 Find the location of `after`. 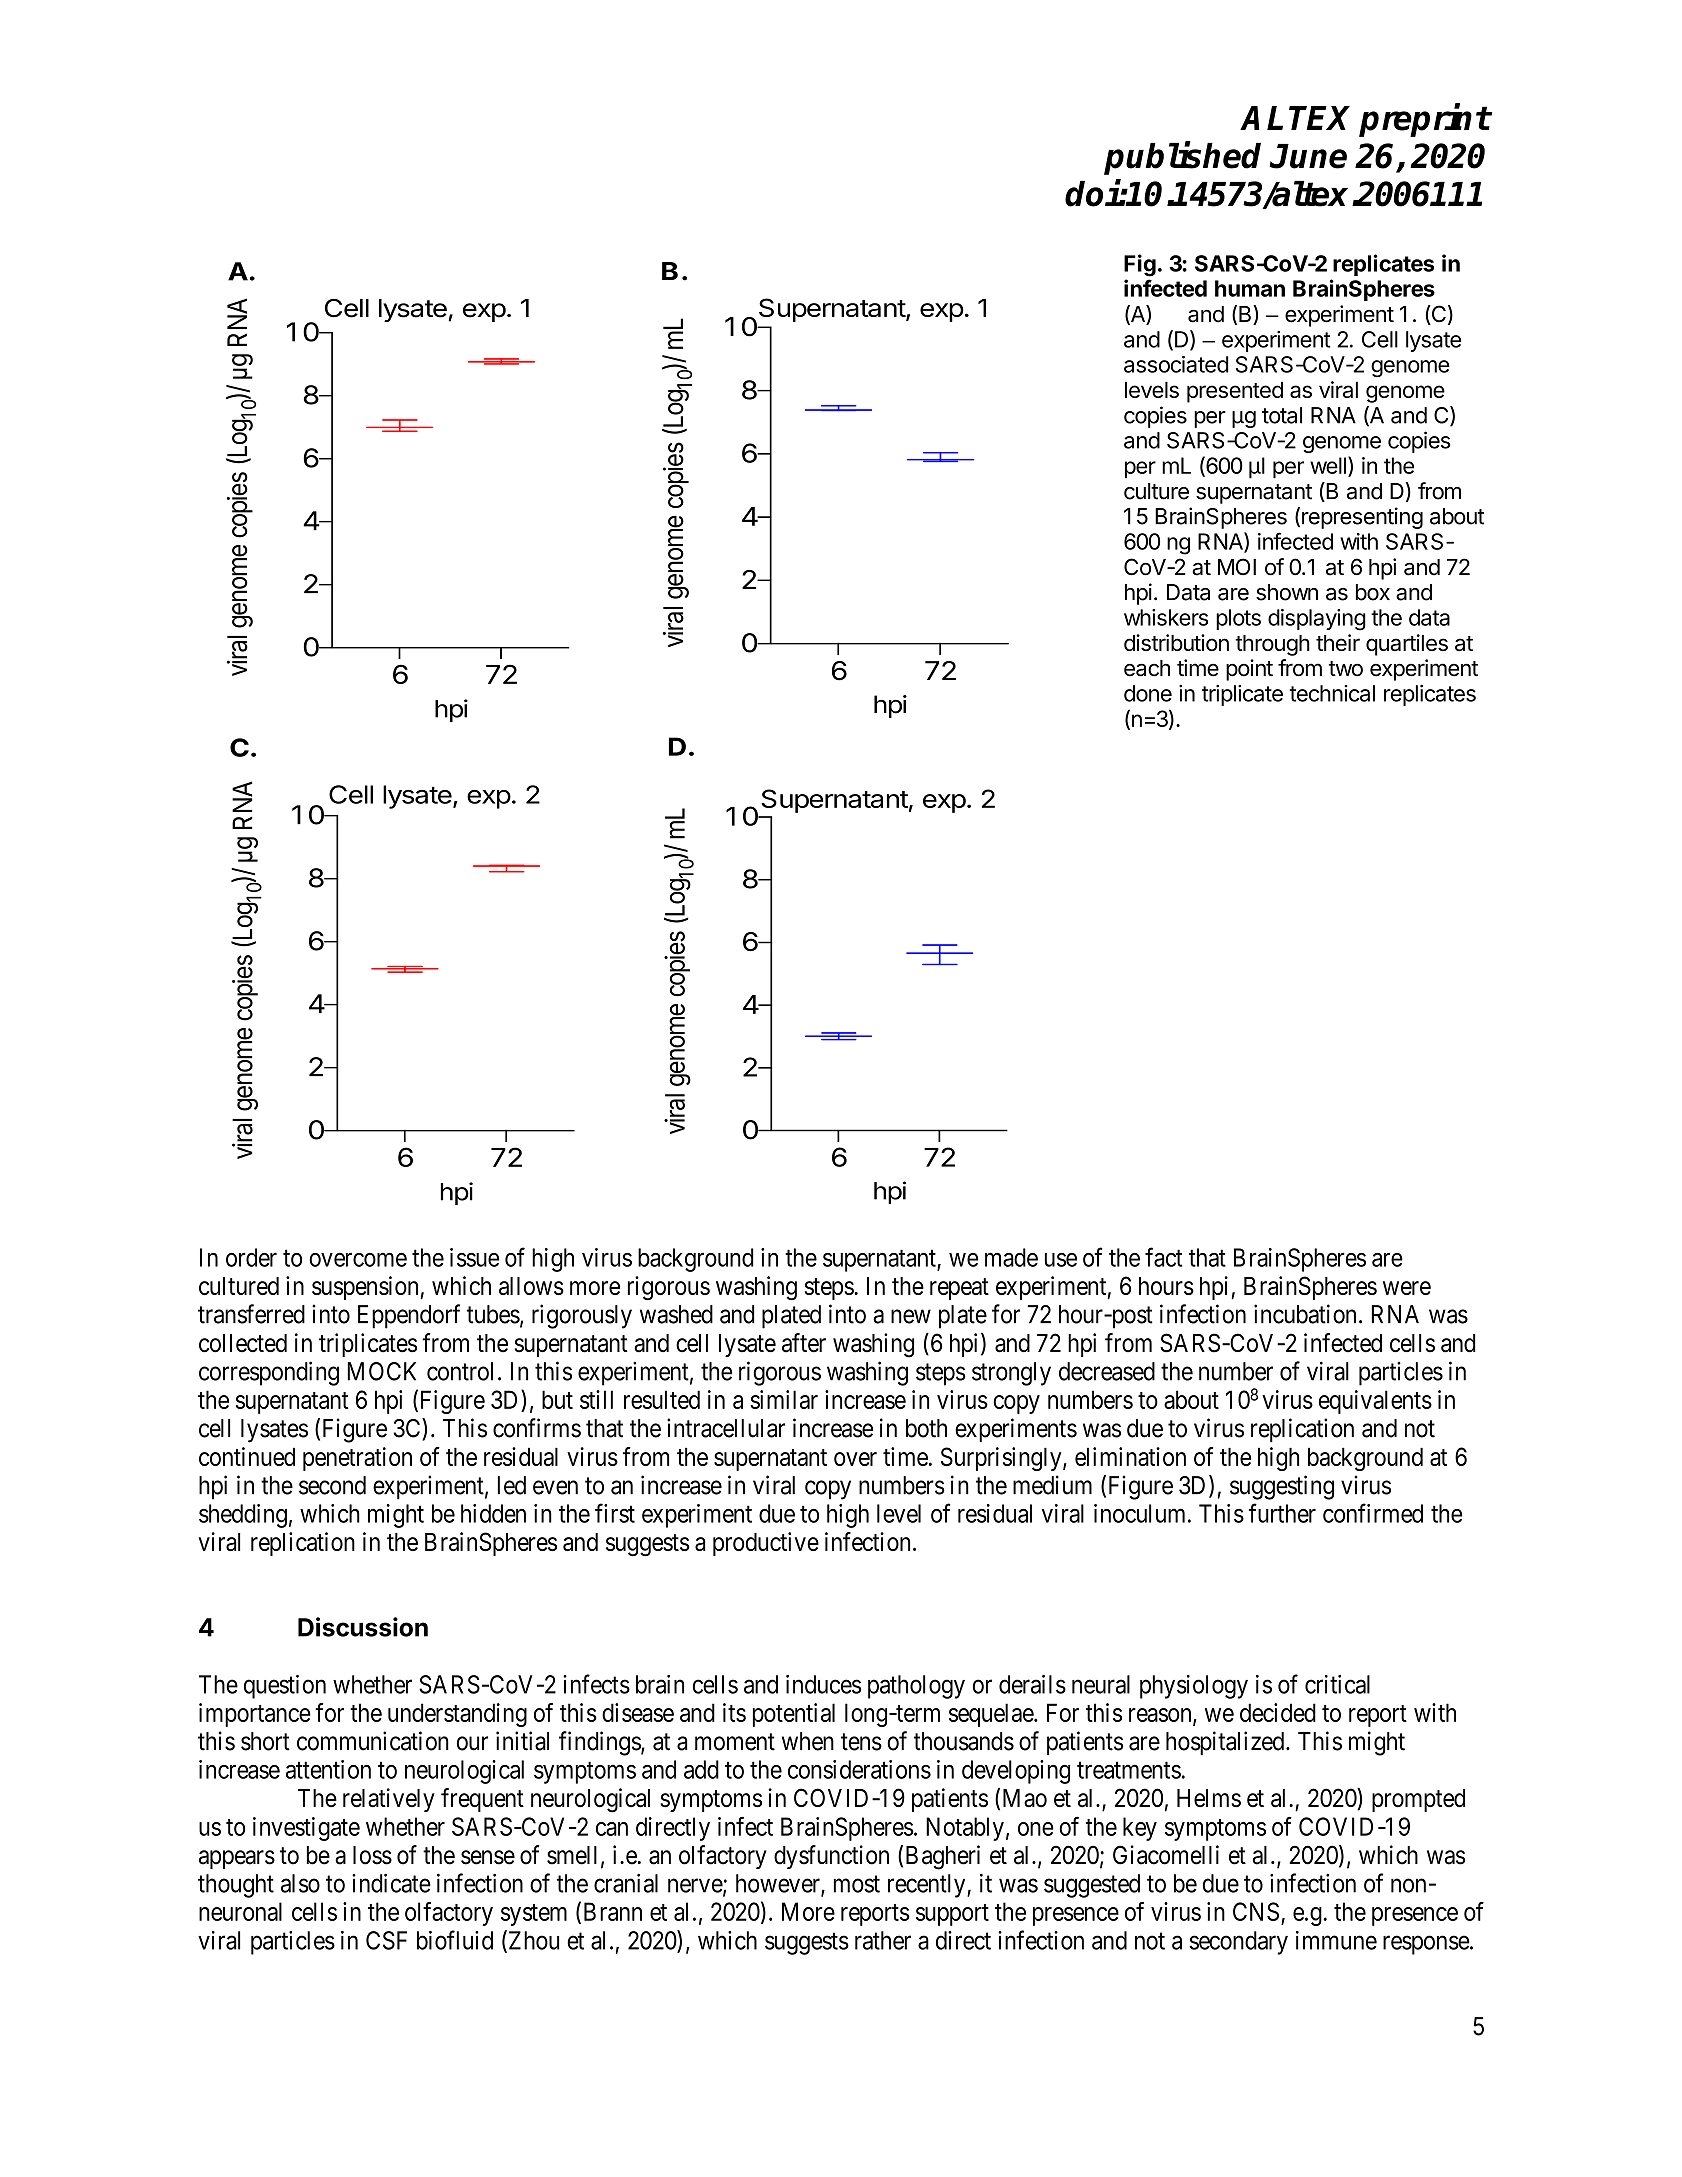

after is located at coordinates (804, 1343).
